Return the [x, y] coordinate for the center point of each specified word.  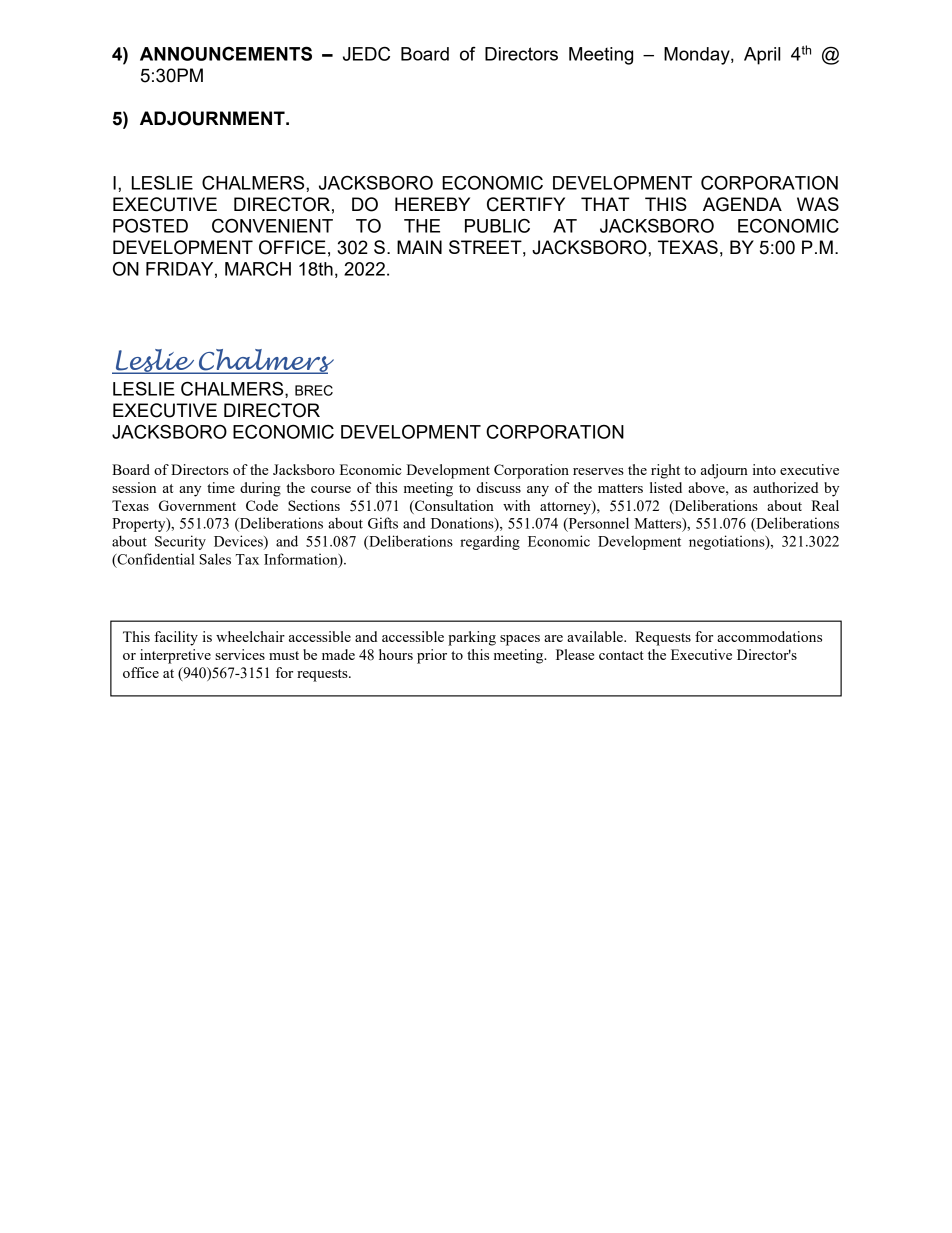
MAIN [419, 247]
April [762, 56]
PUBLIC [497, 225]
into [764, 469]
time [221, 487]
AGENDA [742, 204]
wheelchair [250, 636]
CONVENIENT [272, 225]
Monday [698, 56]
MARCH [258, 268]
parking [472, 638]
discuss [499, 487]
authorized [785, 487]
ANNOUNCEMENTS [226, 53]
